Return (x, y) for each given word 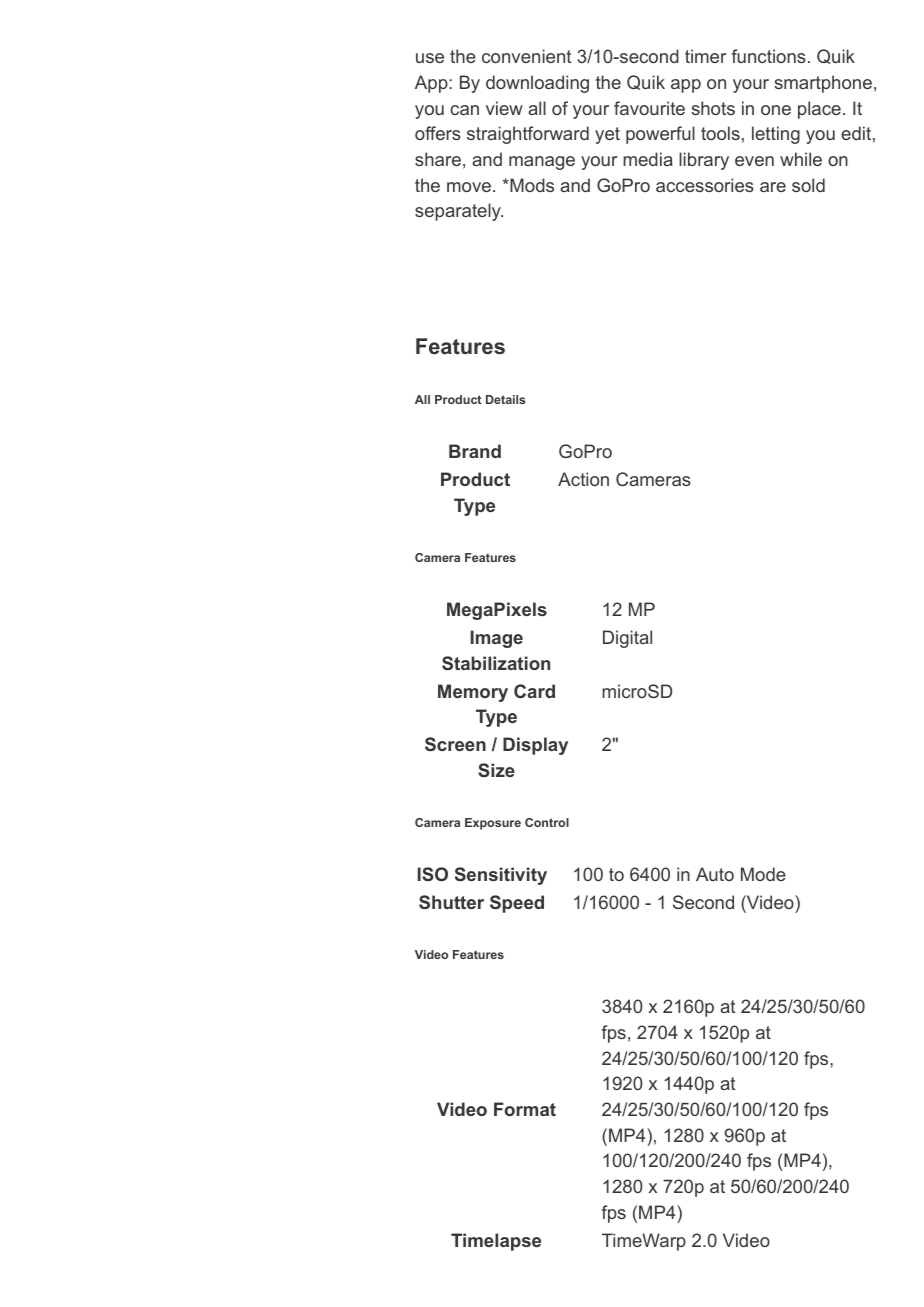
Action (583, 479)
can (464, 110)
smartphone (823, 84)
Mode (763, 874)
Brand (475, 451)
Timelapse (496, 1242)
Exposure (493, 824)
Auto (715, 874)
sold (808, 185)
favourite (649, 108)
